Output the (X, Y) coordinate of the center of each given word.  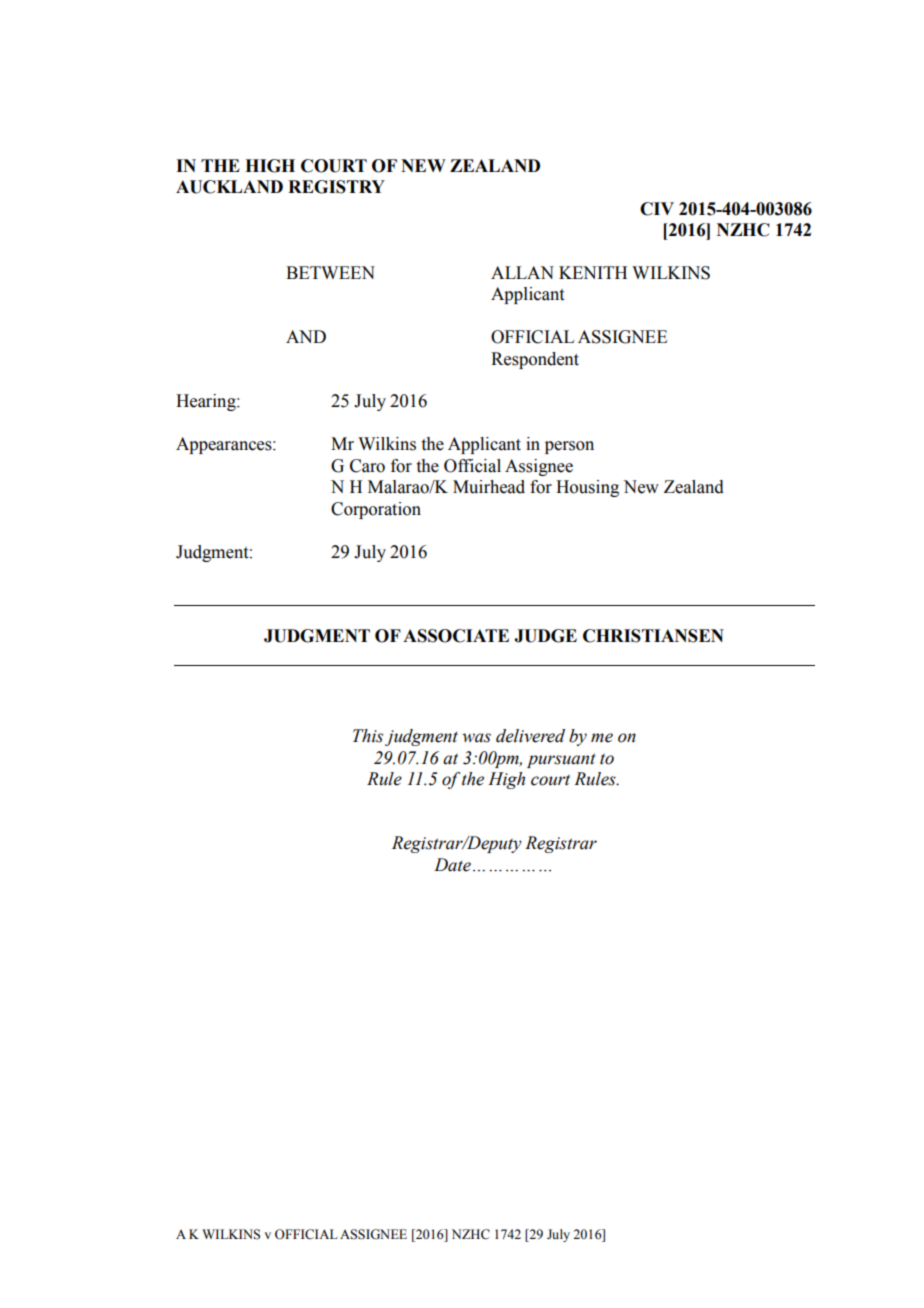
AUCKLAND (229, 187)
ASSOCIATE (456, 636)
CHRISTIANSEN (653, 636)
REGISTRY (336, 187)
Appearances (225, 445)
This (368, 736)
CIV (657, 209)
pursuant (561, 760)
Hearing (207, 402)
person (569, 447)
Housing (587, 488)
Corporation (376, 510)
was (476, 738)
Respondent (535, 360)
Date (452, 865)
